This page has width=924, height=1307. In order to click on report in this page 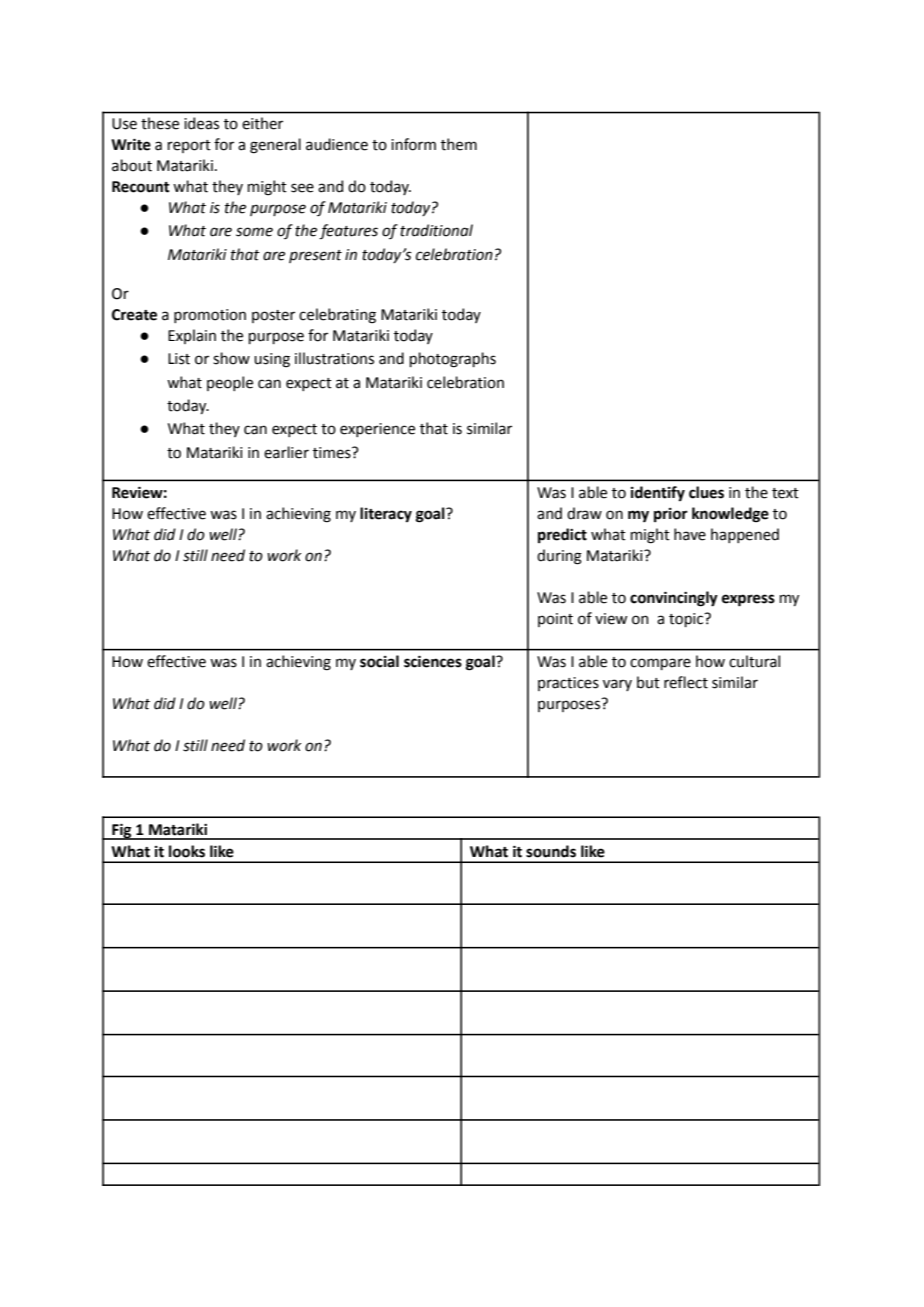, I will do `click(189, 146)`.
